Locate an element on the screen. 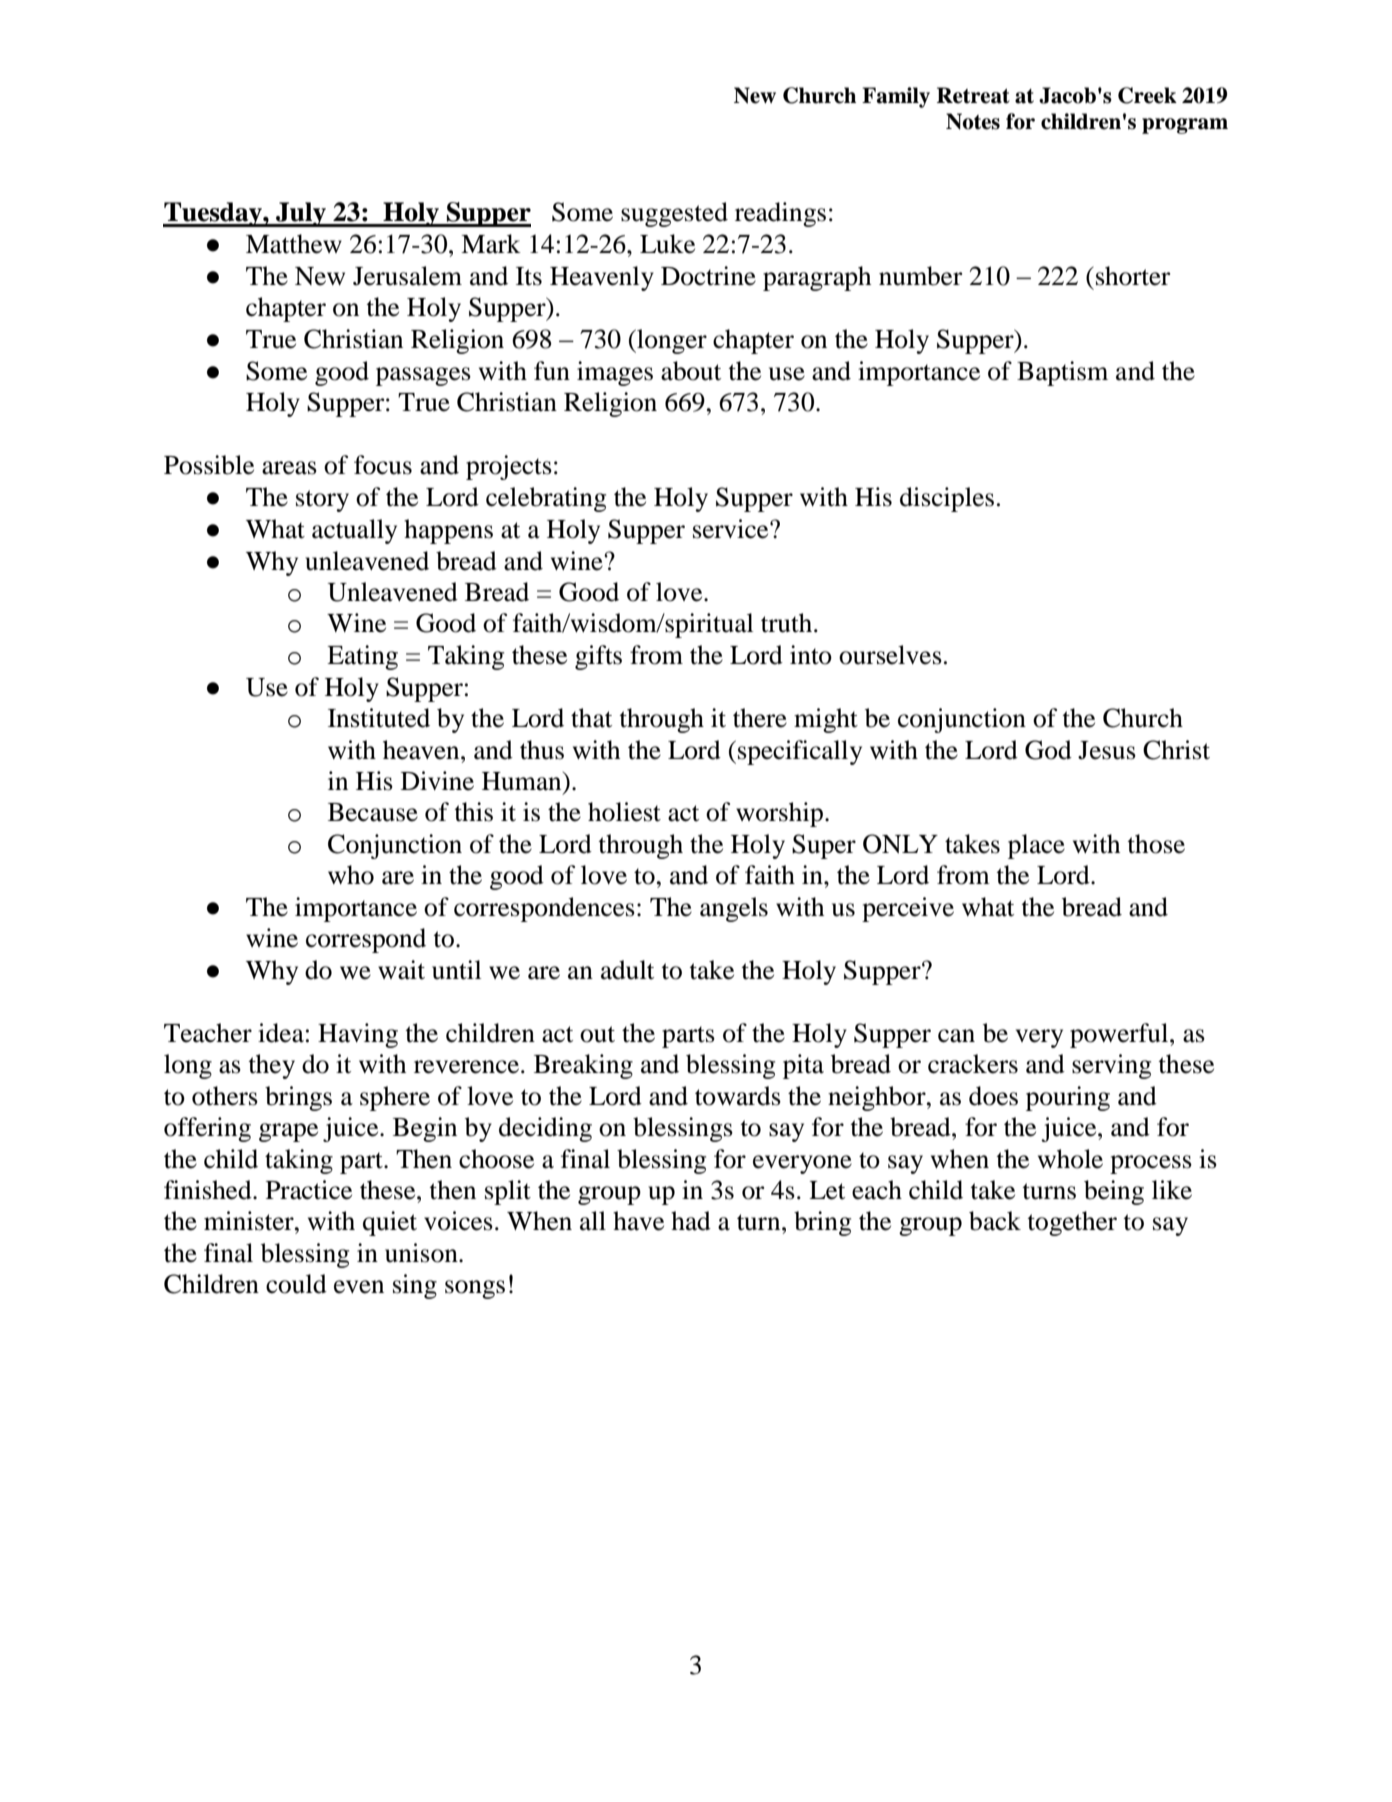 The image size is (1392, 1802). together is located at coordinates (1072, 1223).
